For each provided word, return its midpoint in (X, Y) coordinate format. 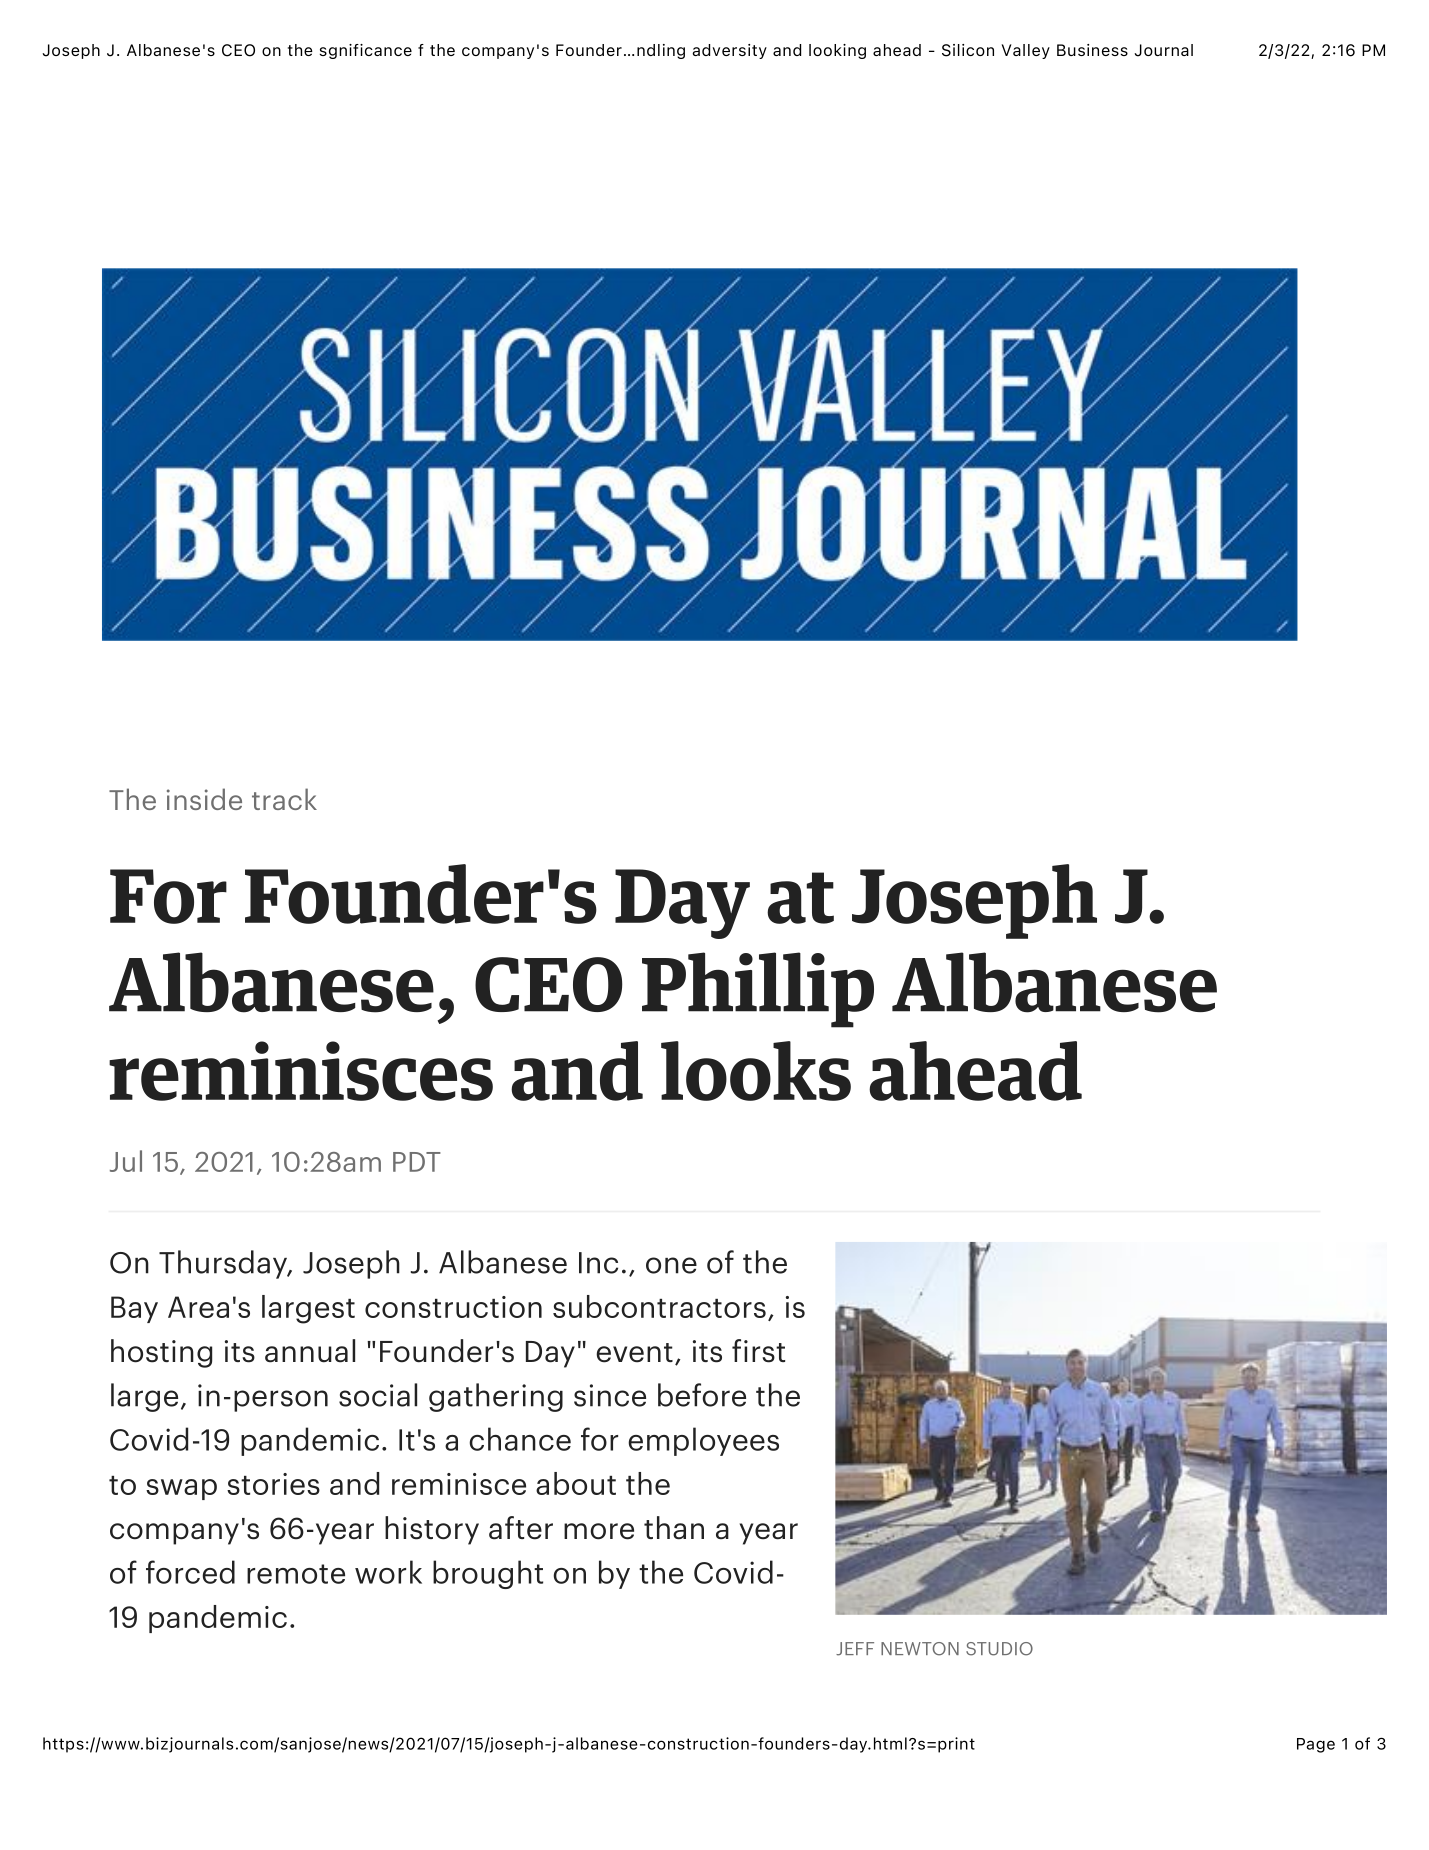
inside (204, 799)
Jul (126, 1161)
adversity (729, 51)
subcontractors (659, 1306)
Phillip (758, 990)
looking (837, 51)
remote (296, 1574)
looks (756, 1071)
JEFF (855, 1649)
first (758, 1351)
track (284, 799)
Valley (1026, 51)
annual (310, 1351)
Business (1092, 50)
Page (1316, 1745)
